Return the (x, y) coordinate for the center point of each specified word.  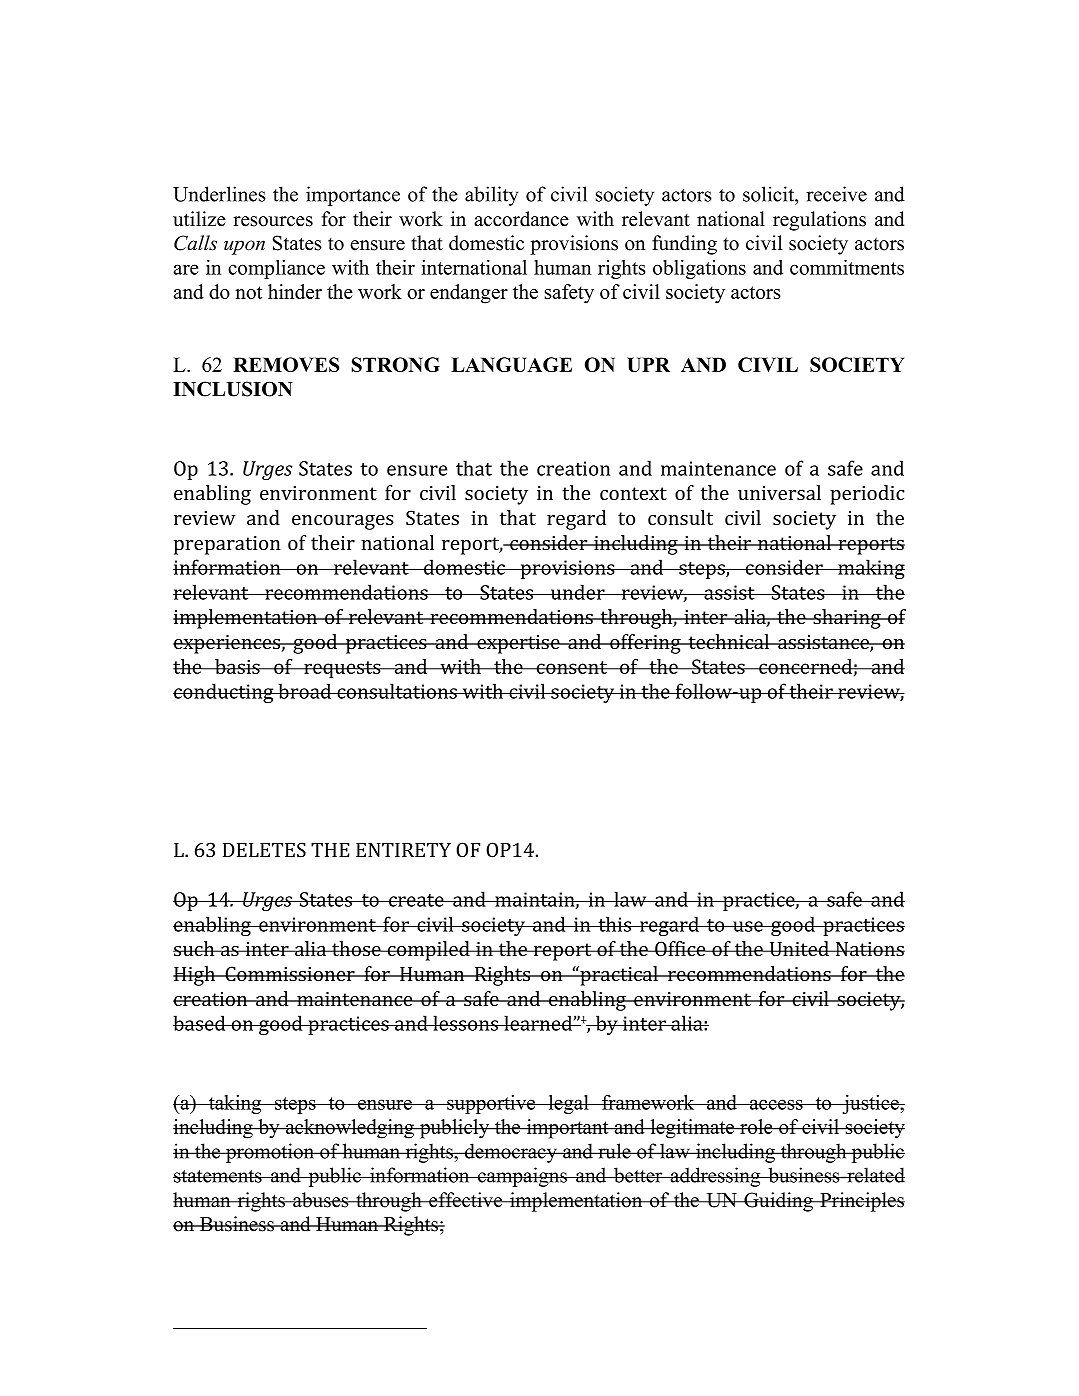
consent (572, 667)
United (799, 948)
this (615, 924)
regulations (819, 221)
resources (273, 221)
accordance (521, 219)
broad (305, 691)
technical (729, 641)
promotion (270, 1153)
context (633, 493)
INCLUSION (233, 389)
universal (779, 492)
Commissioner (290, 973)
